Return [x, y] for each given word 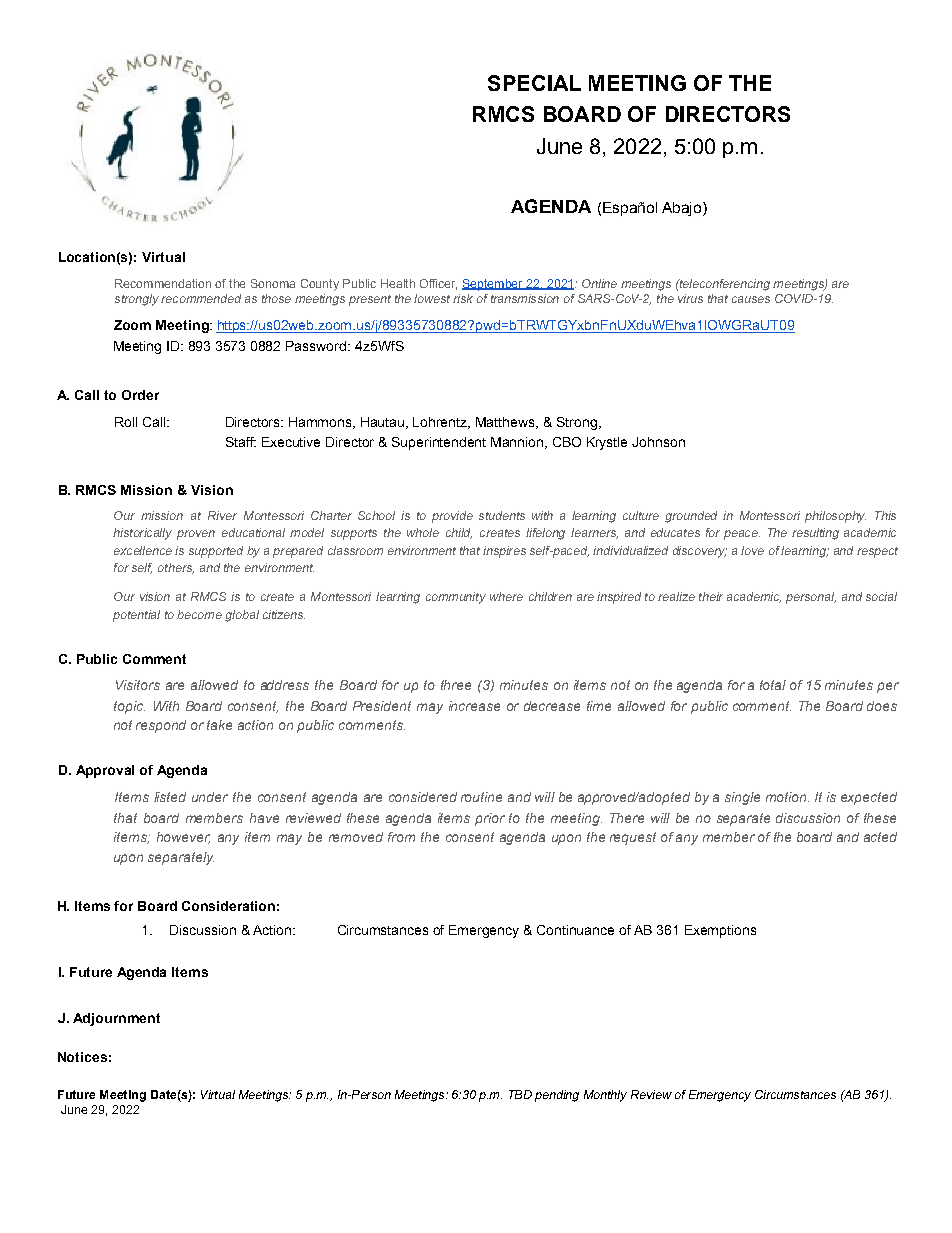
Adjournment [116, 1019]
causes [751, 299]
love [752, 550]
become [199, 614]
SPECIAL [534, 83]
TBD [520, 1094]
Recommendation [163, 283]
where [506, 596]
